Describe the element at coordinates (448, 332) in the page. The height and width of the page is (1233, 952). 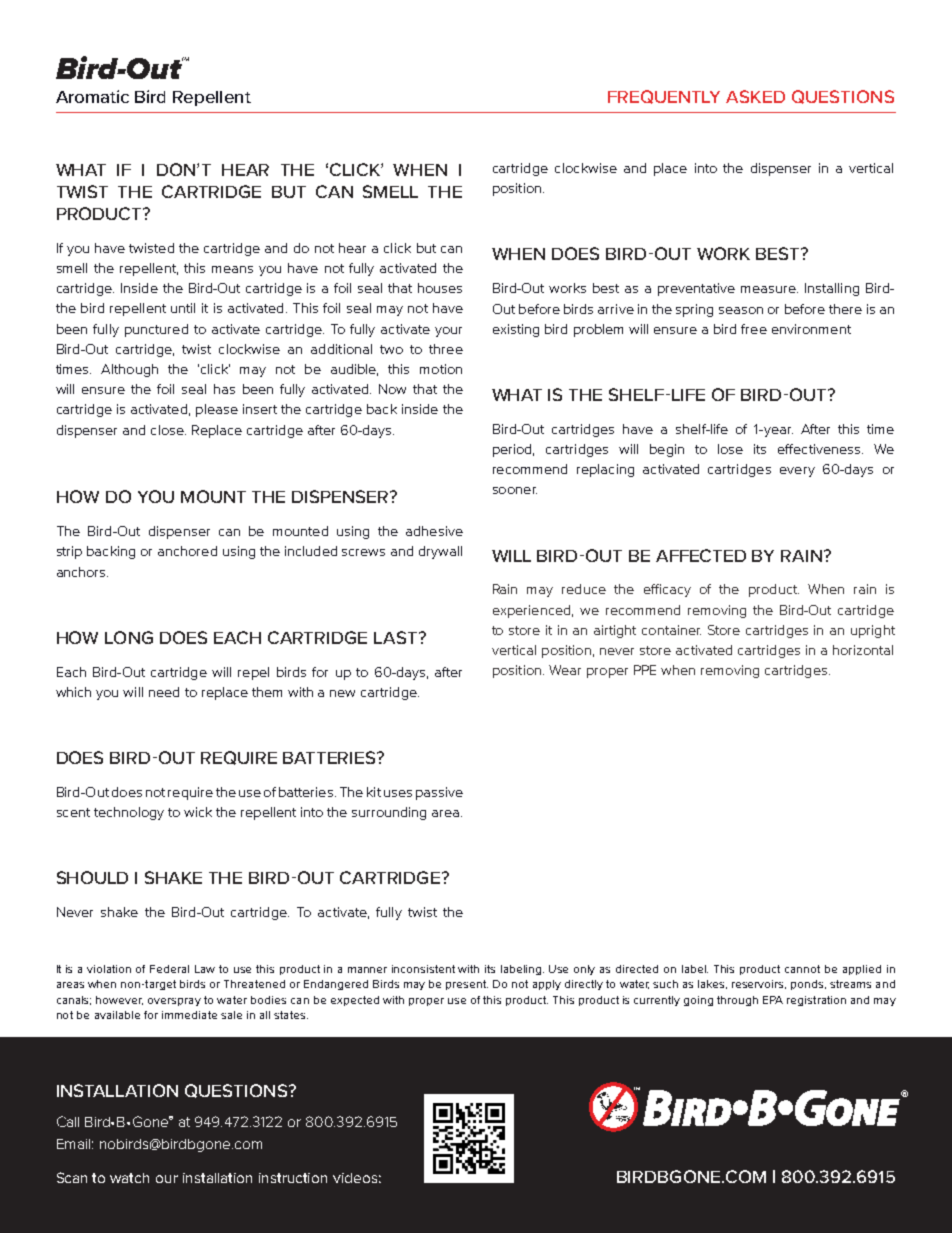
I see `your` at that location.
